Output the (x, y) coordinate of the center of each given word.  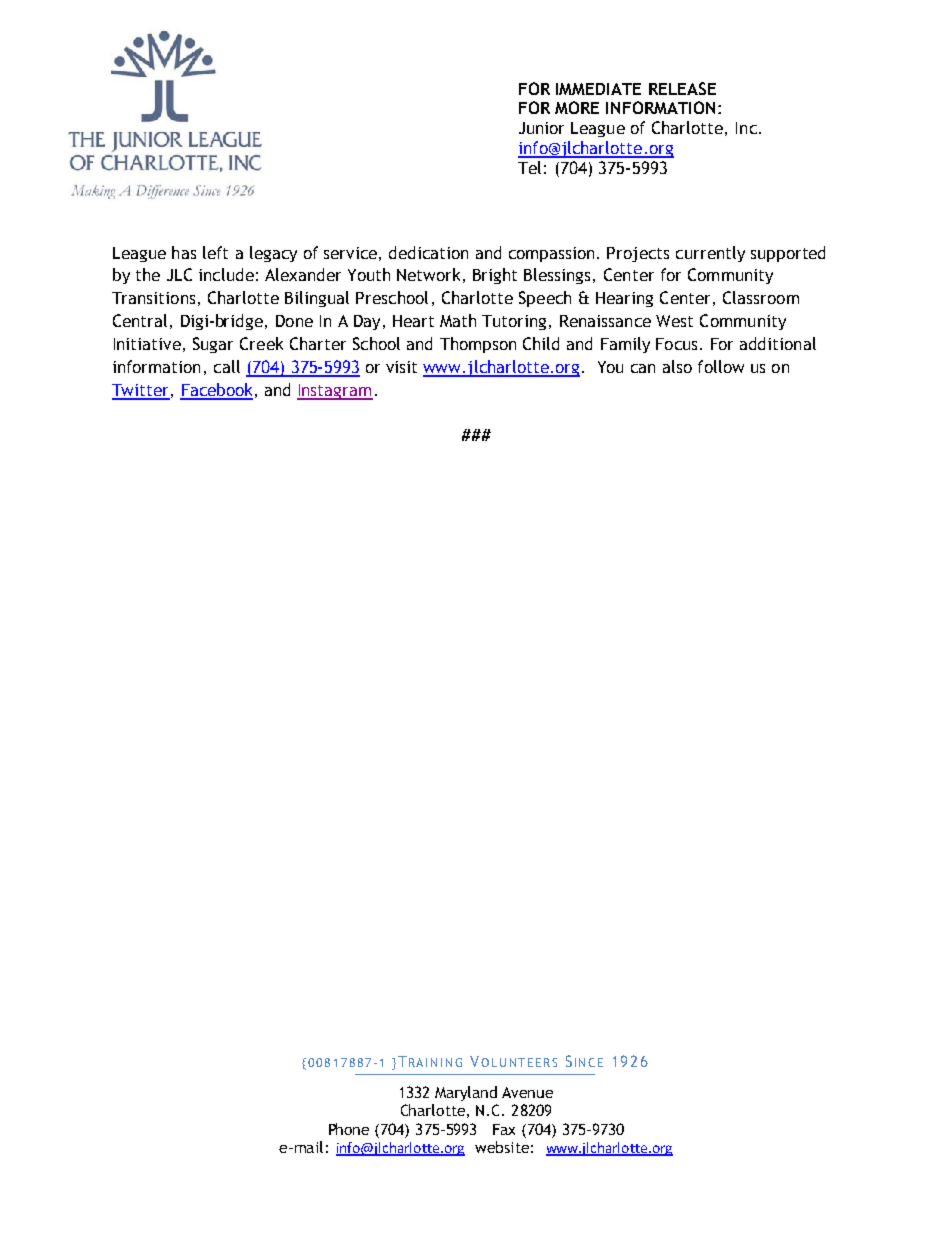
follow (721, 366)
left (215, 252)
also (677, 366)
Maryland (466, 1093)
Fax (504, 1129)
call (227, 366)
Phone (349, 1129)
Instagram (335, 392)
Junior (541, 128)
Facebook (216, 391)
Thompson (478, 345)
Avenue (527, 1092)
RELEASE (682, 88)
